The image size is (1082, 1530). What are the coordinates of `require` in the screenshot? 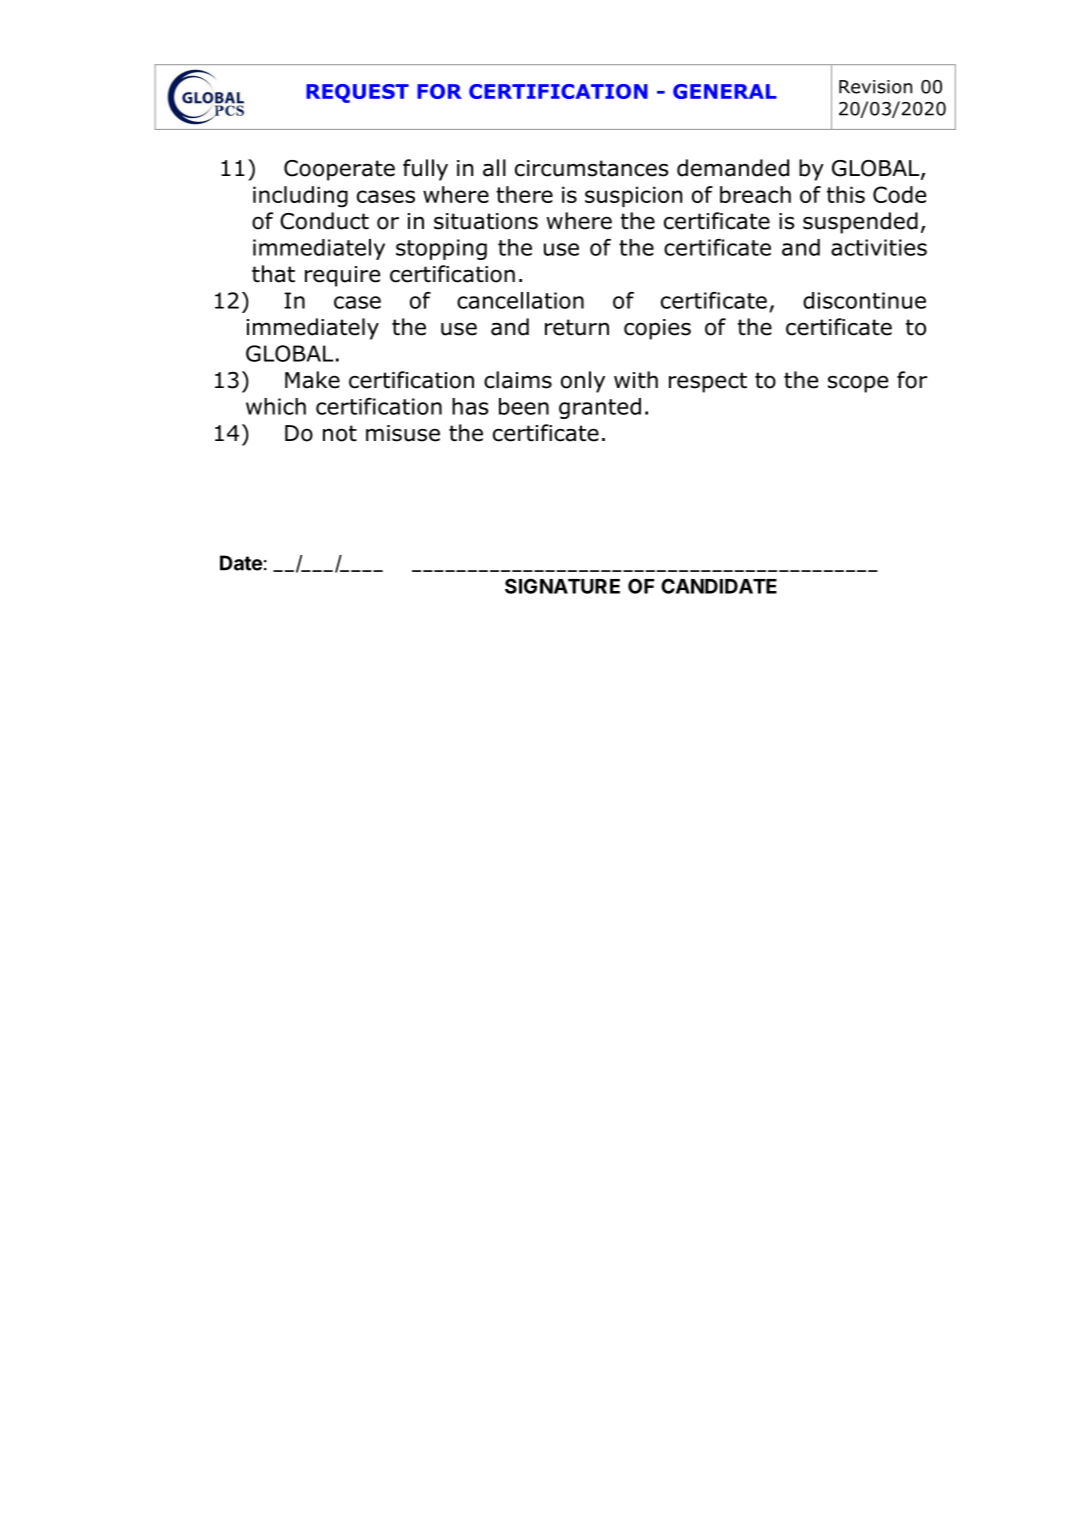 It's located at (342, 276).
